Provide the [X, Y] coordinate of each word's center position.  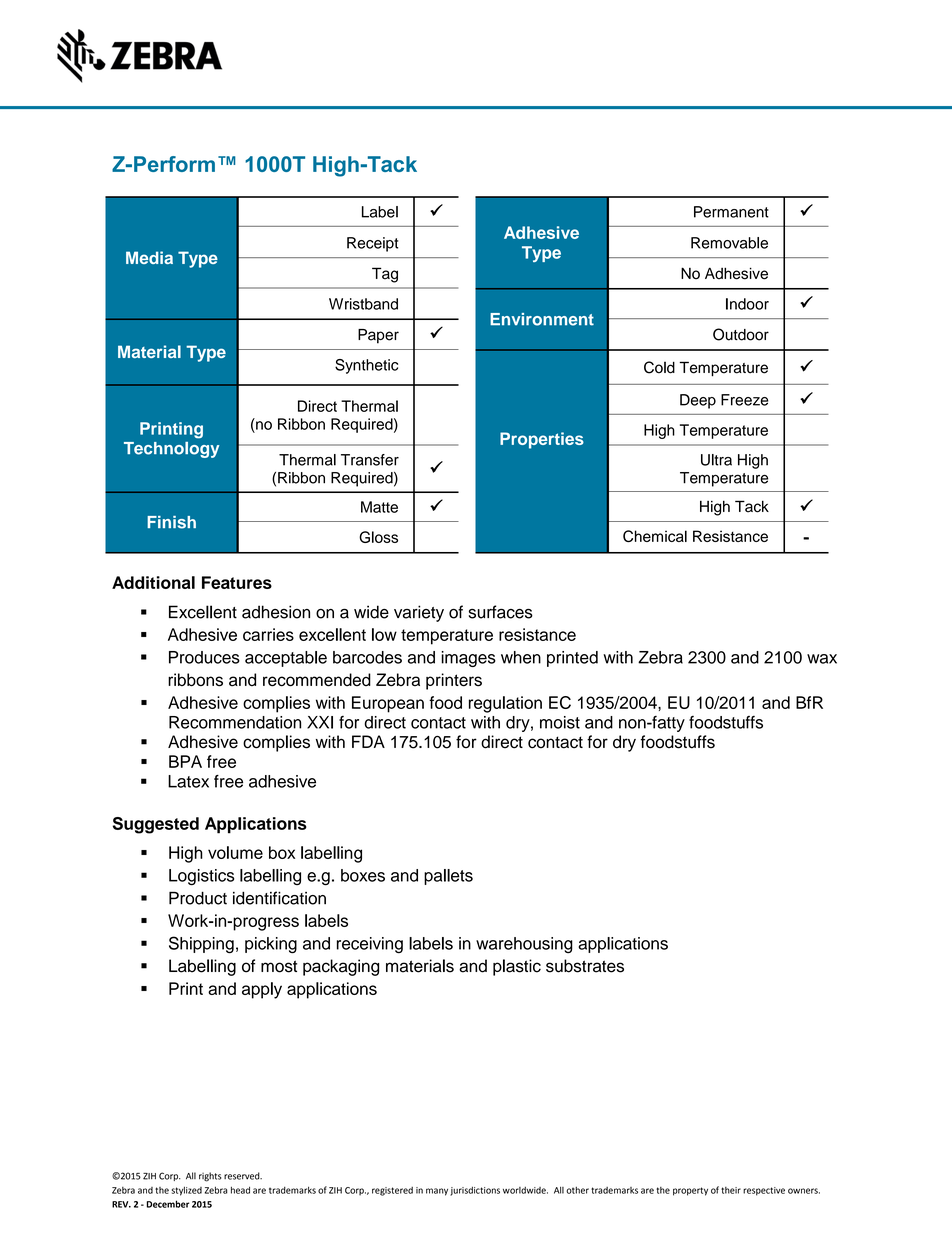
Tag [385, 275]
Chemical [655, 536]
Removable [729, 243]
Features [237, 582]
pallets [448, 877]
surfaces [501, 612]
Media [149, 257]
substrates [585, 966]
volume [235, 852]
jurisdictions [475, 1191]
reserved [243, 1176]
